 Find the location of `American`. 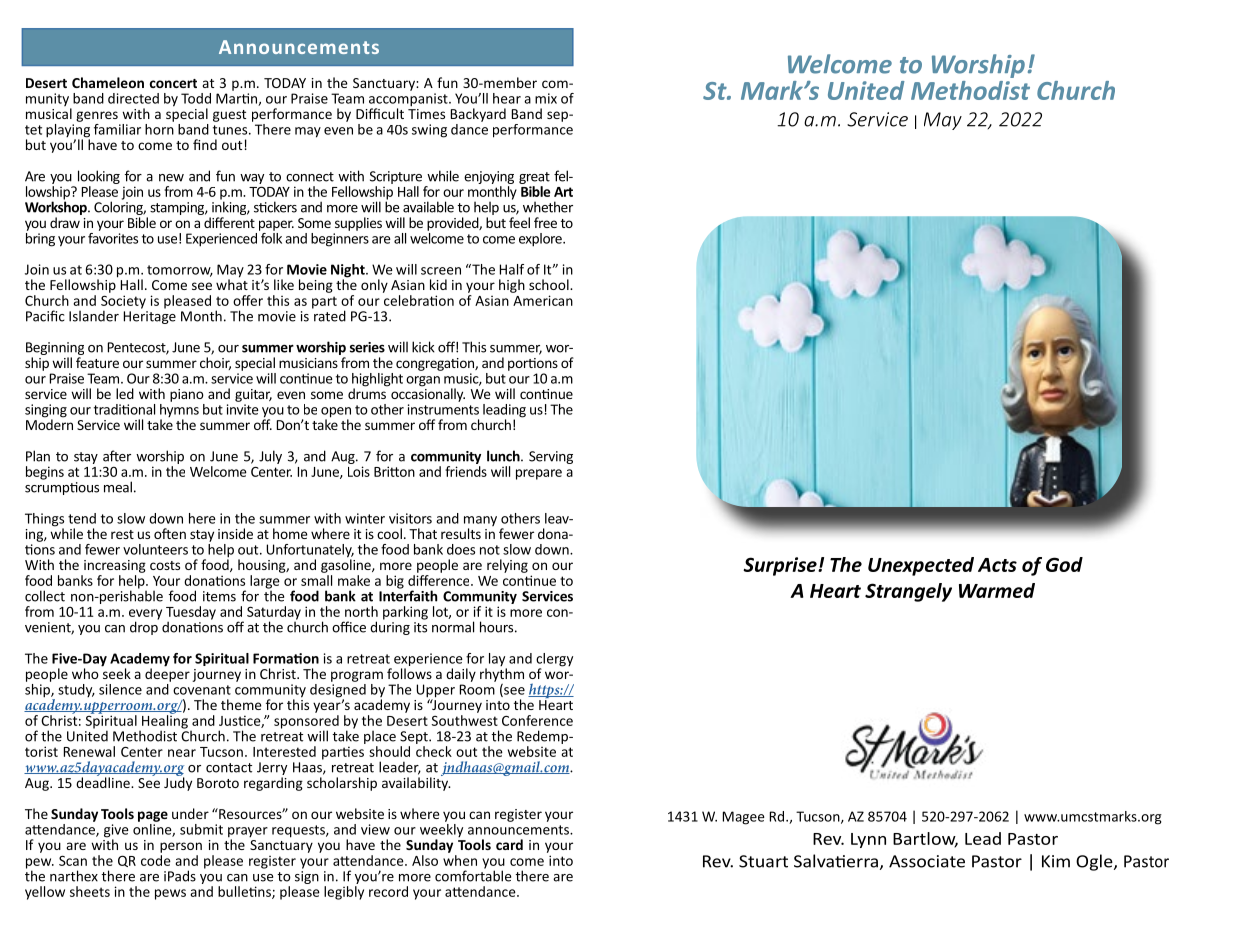

American is located at coordinates (543, 300).
